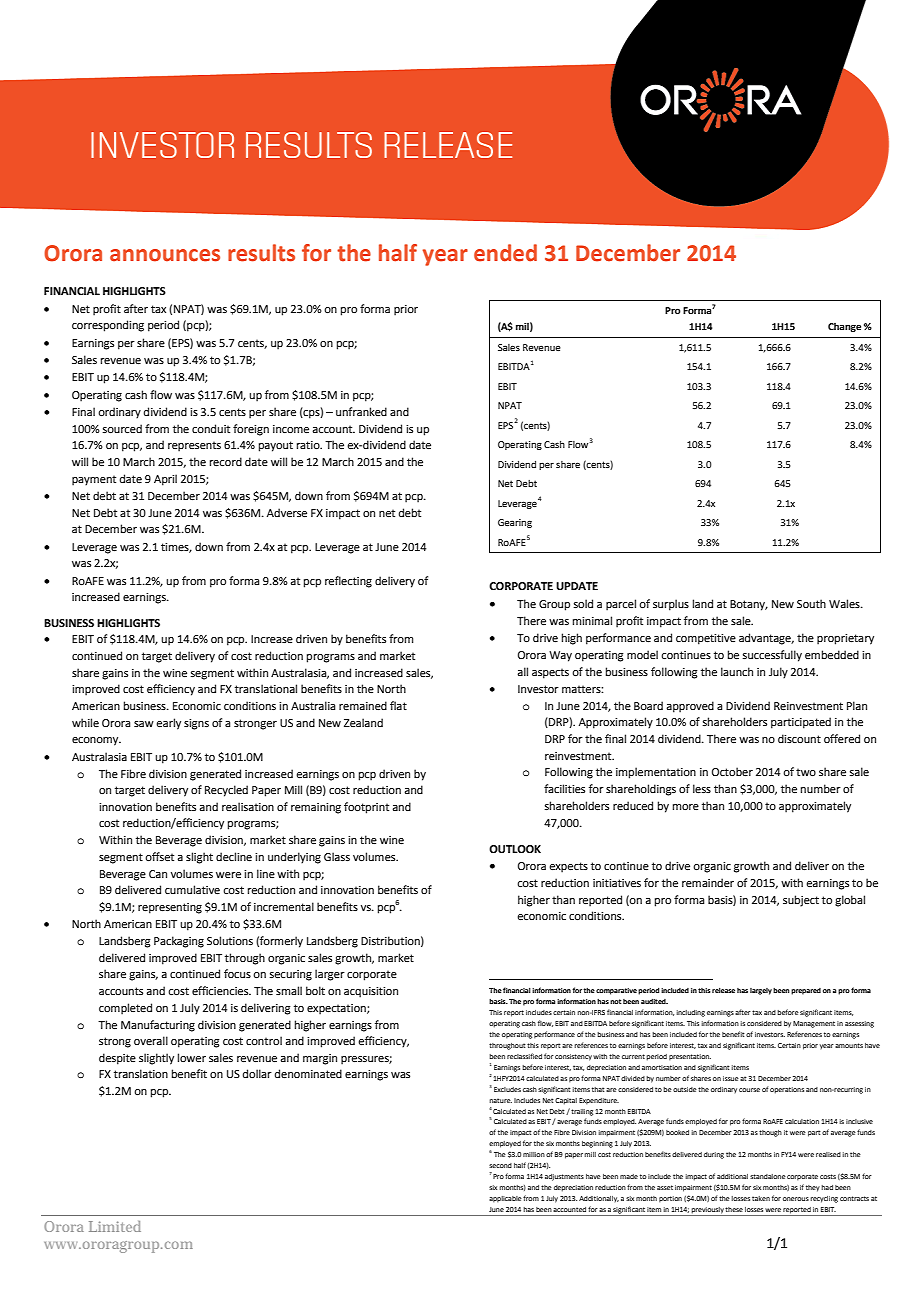  What do you see at coordinates (287, 512) in the page?
I see `Adverse` at bounding box center [287, 512].
